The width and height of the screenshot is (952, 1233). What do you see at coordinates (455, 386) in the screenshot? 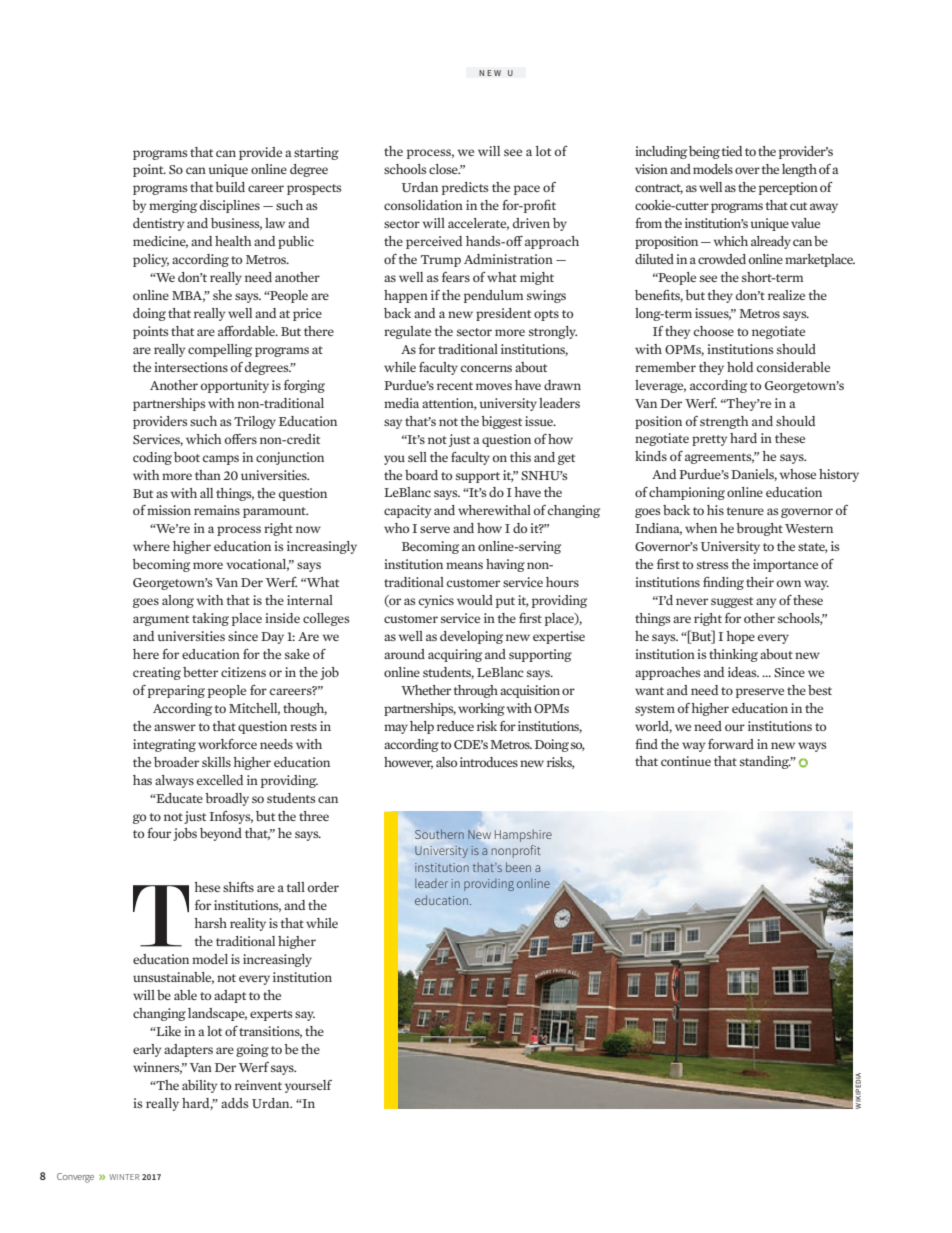
I see `recent` at bounding box center [455, 386].
